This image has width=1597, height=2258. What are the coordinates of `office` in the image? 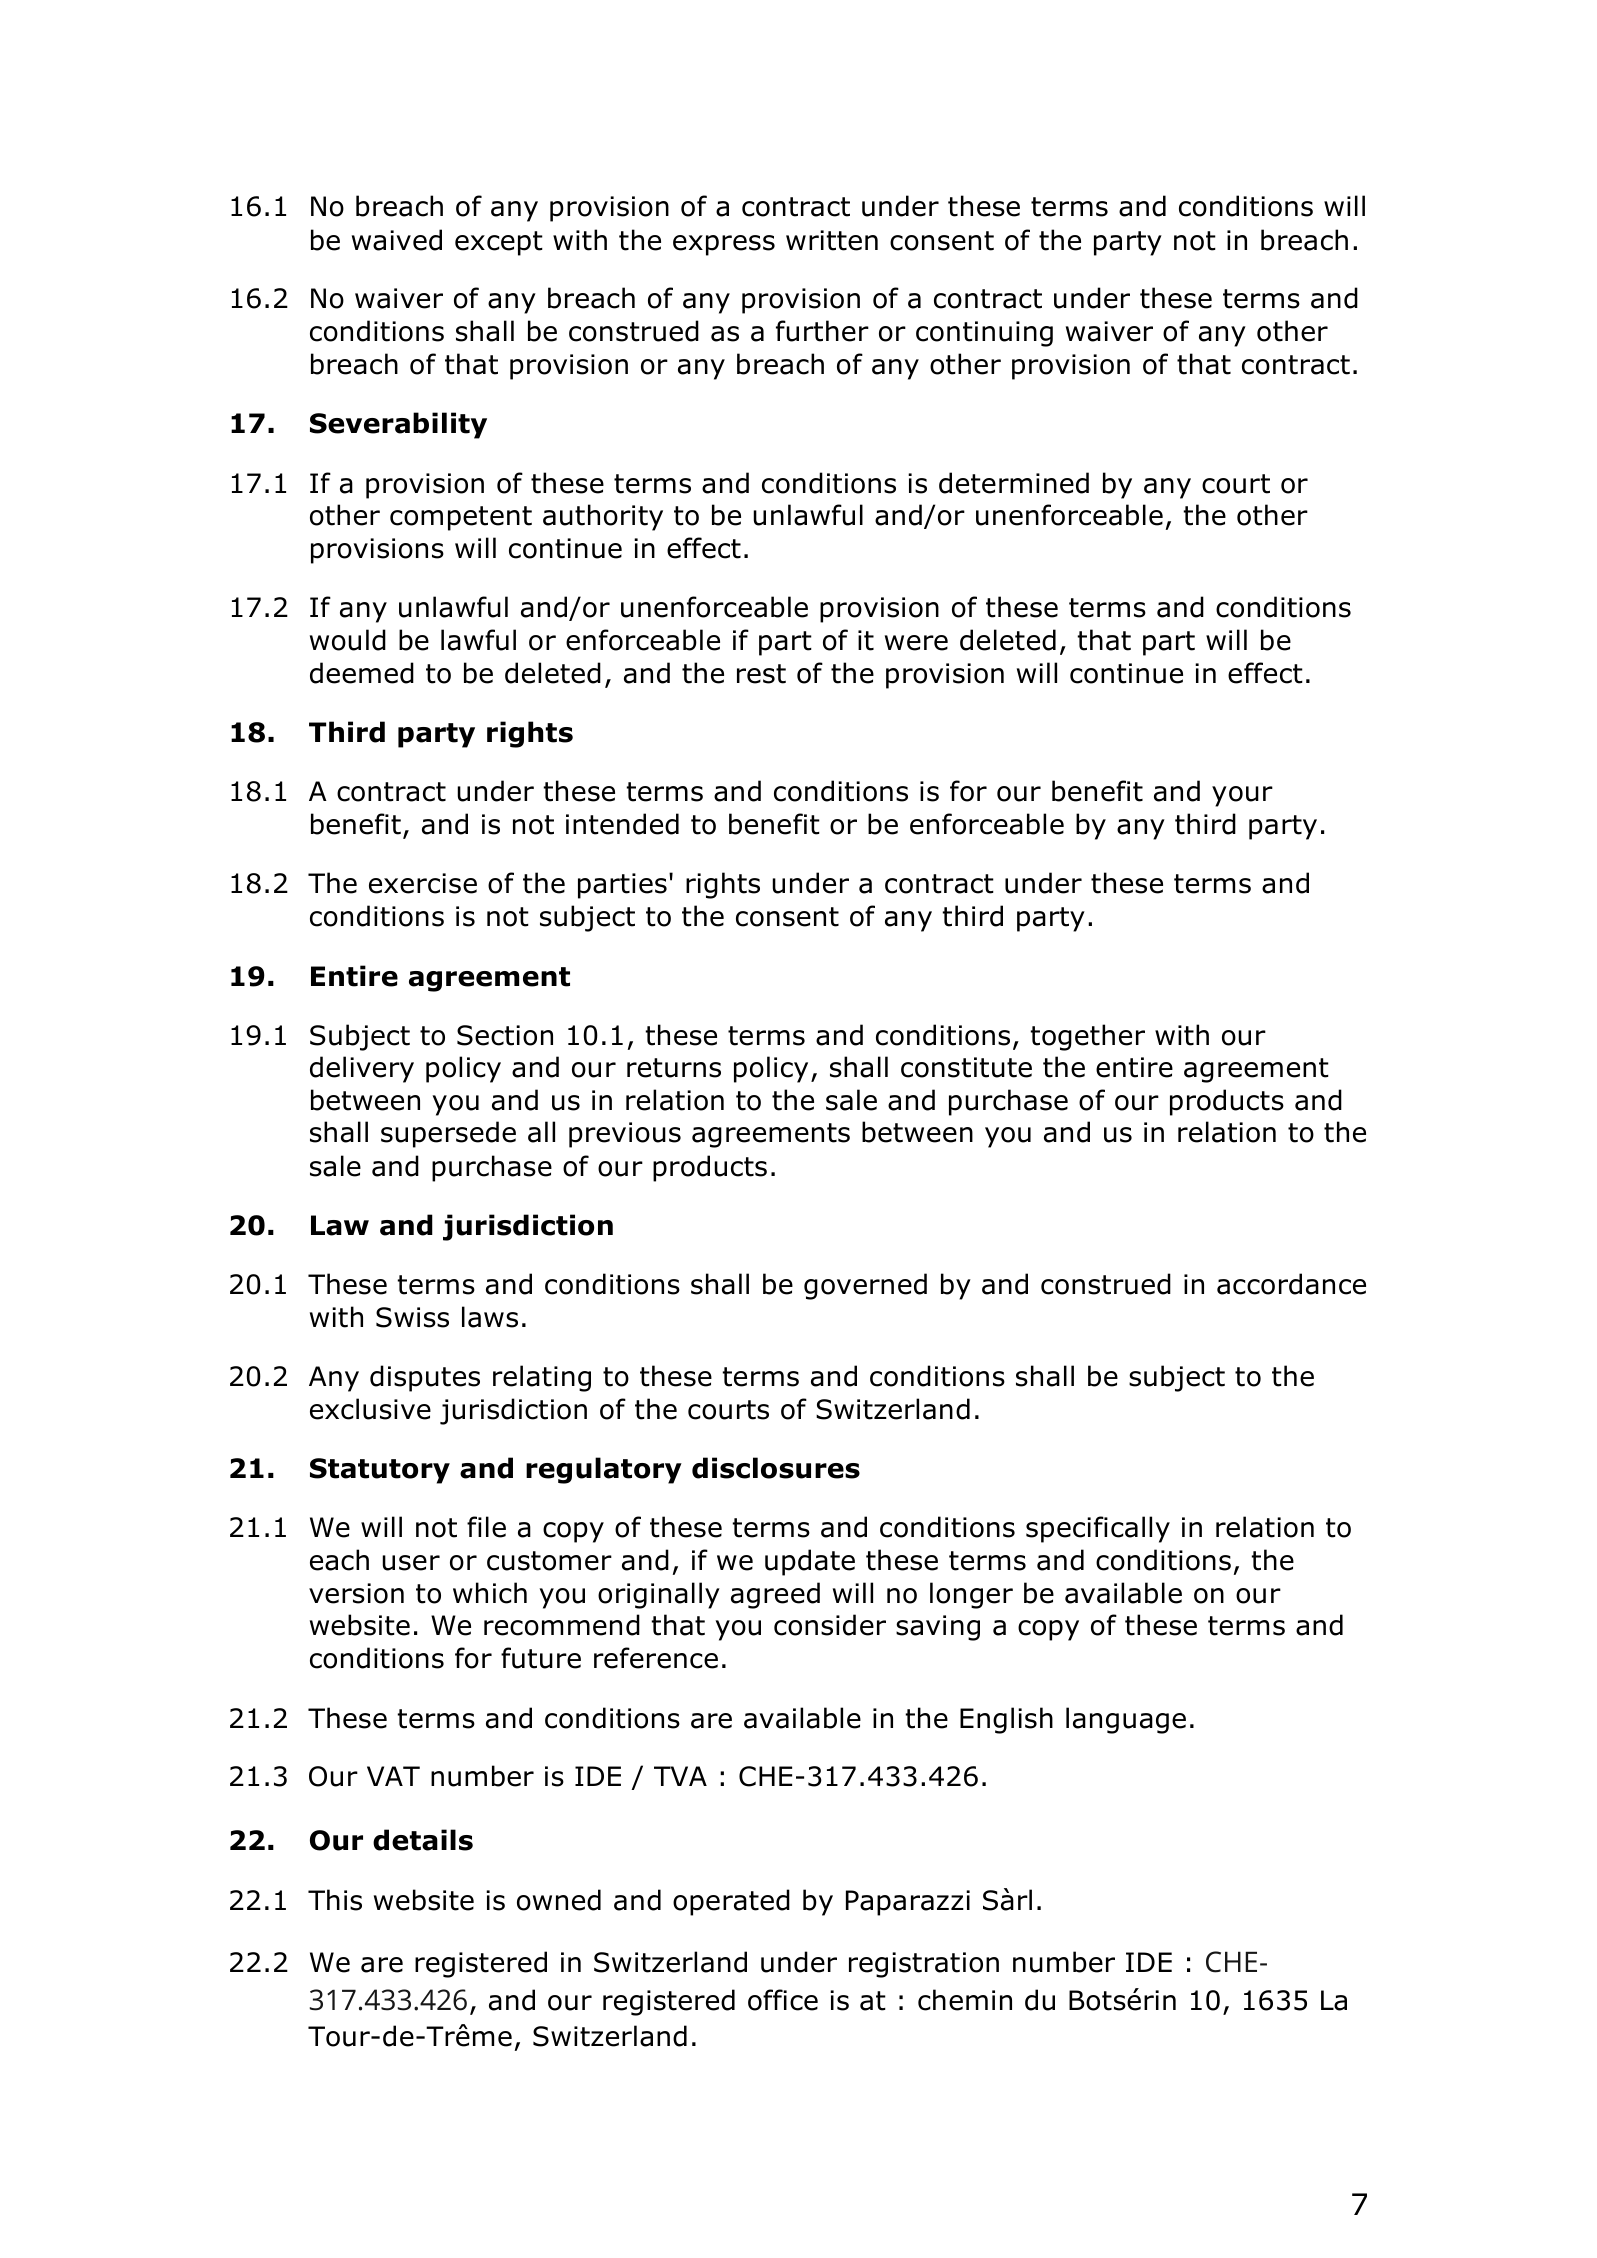 It's located at (783, 2000).
